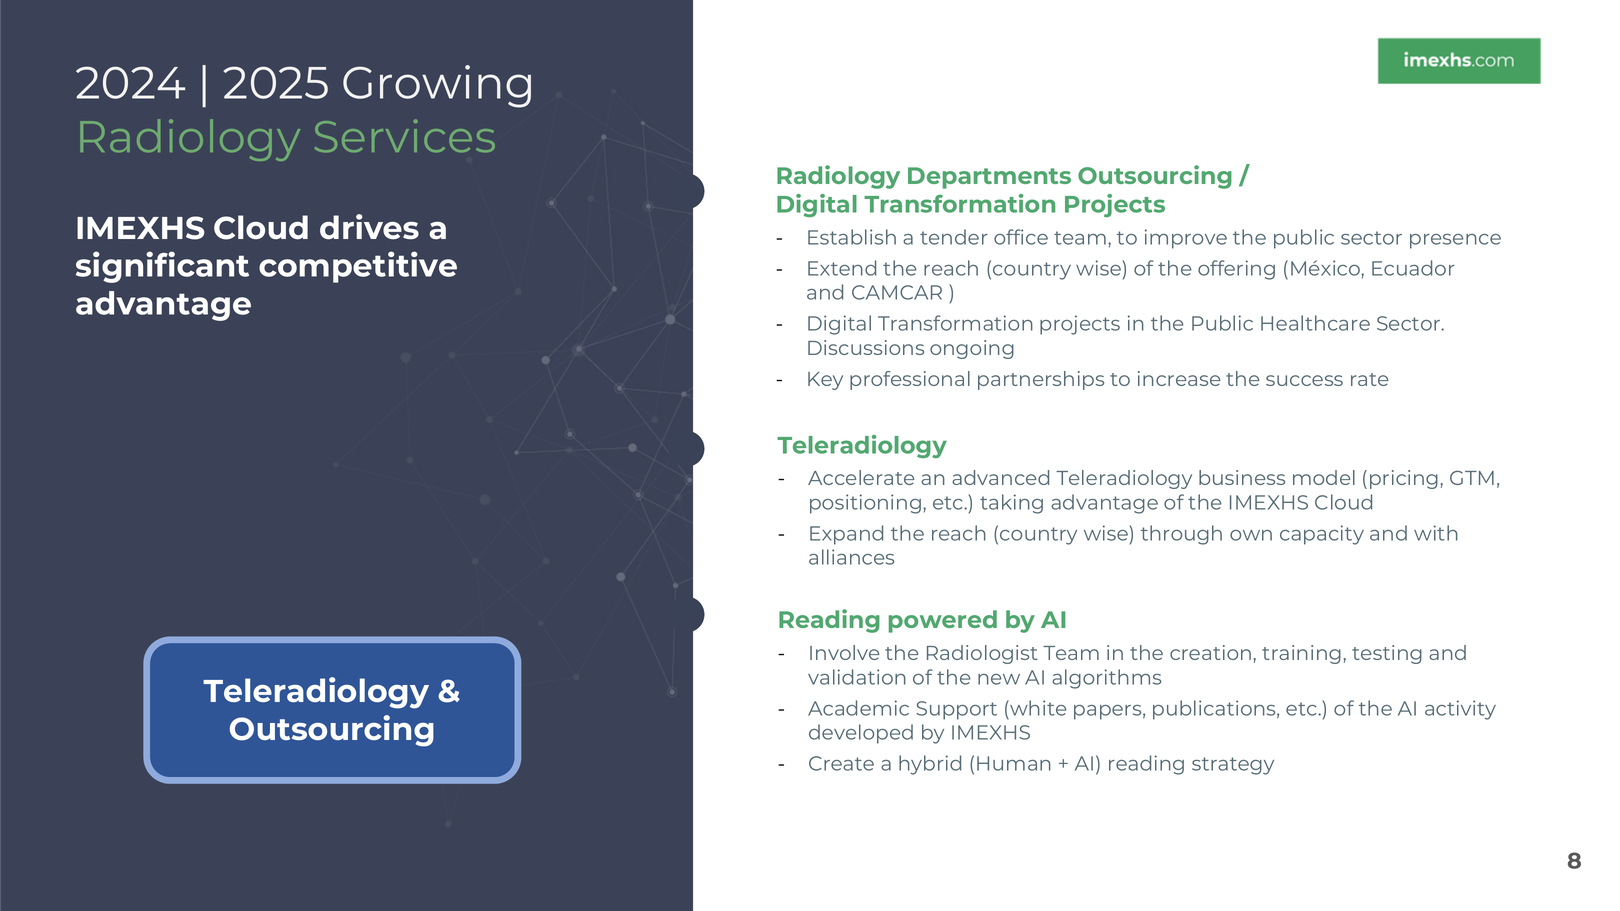 The image size is (1620, 911). What do you see at coordinates (1186, 239) in the screenshot?
I see `improve` at bounding box center [1186, 239].
